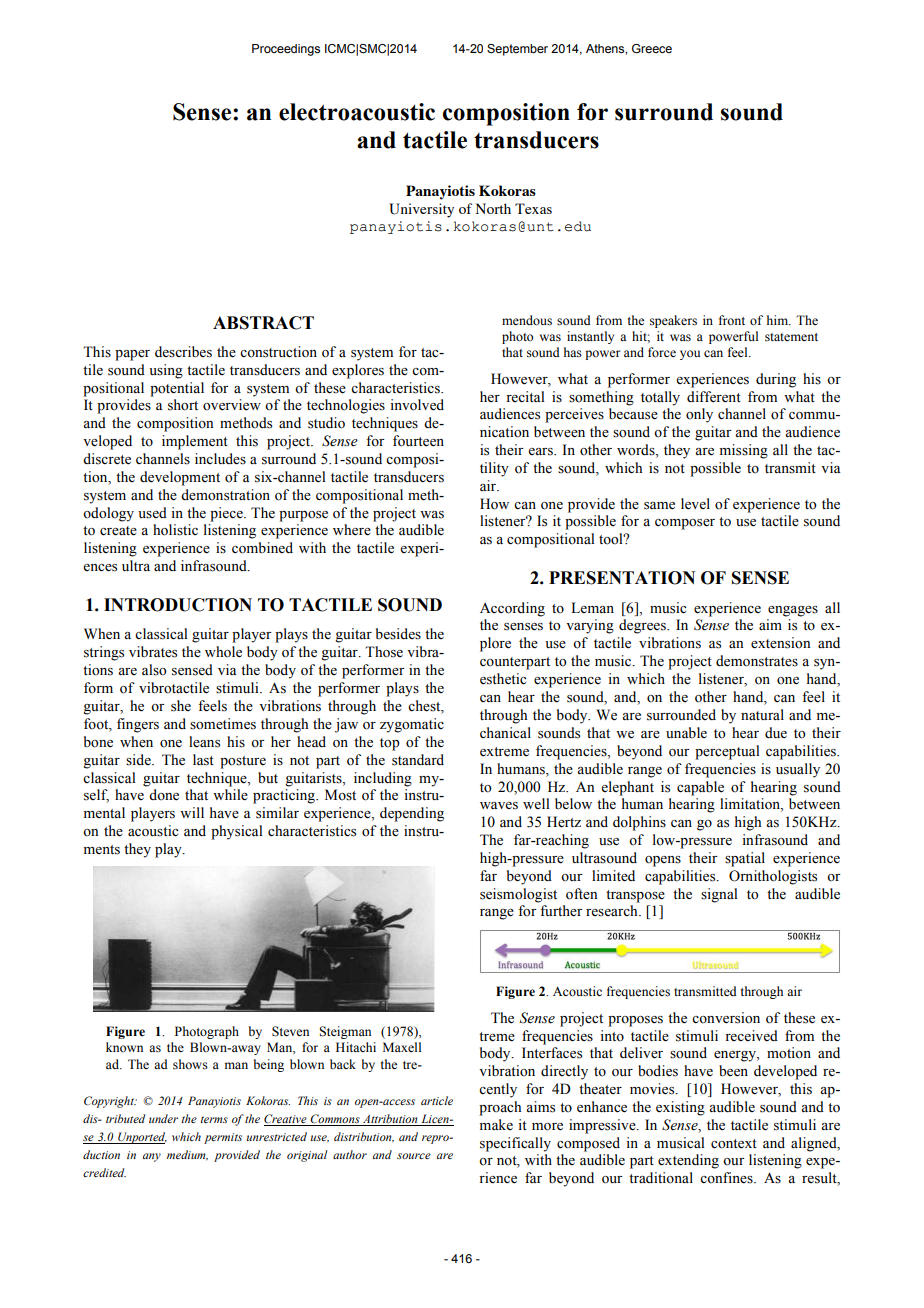  Describe the element at coordinates (518, 895) in the page. I see `seismologist` at that location.
